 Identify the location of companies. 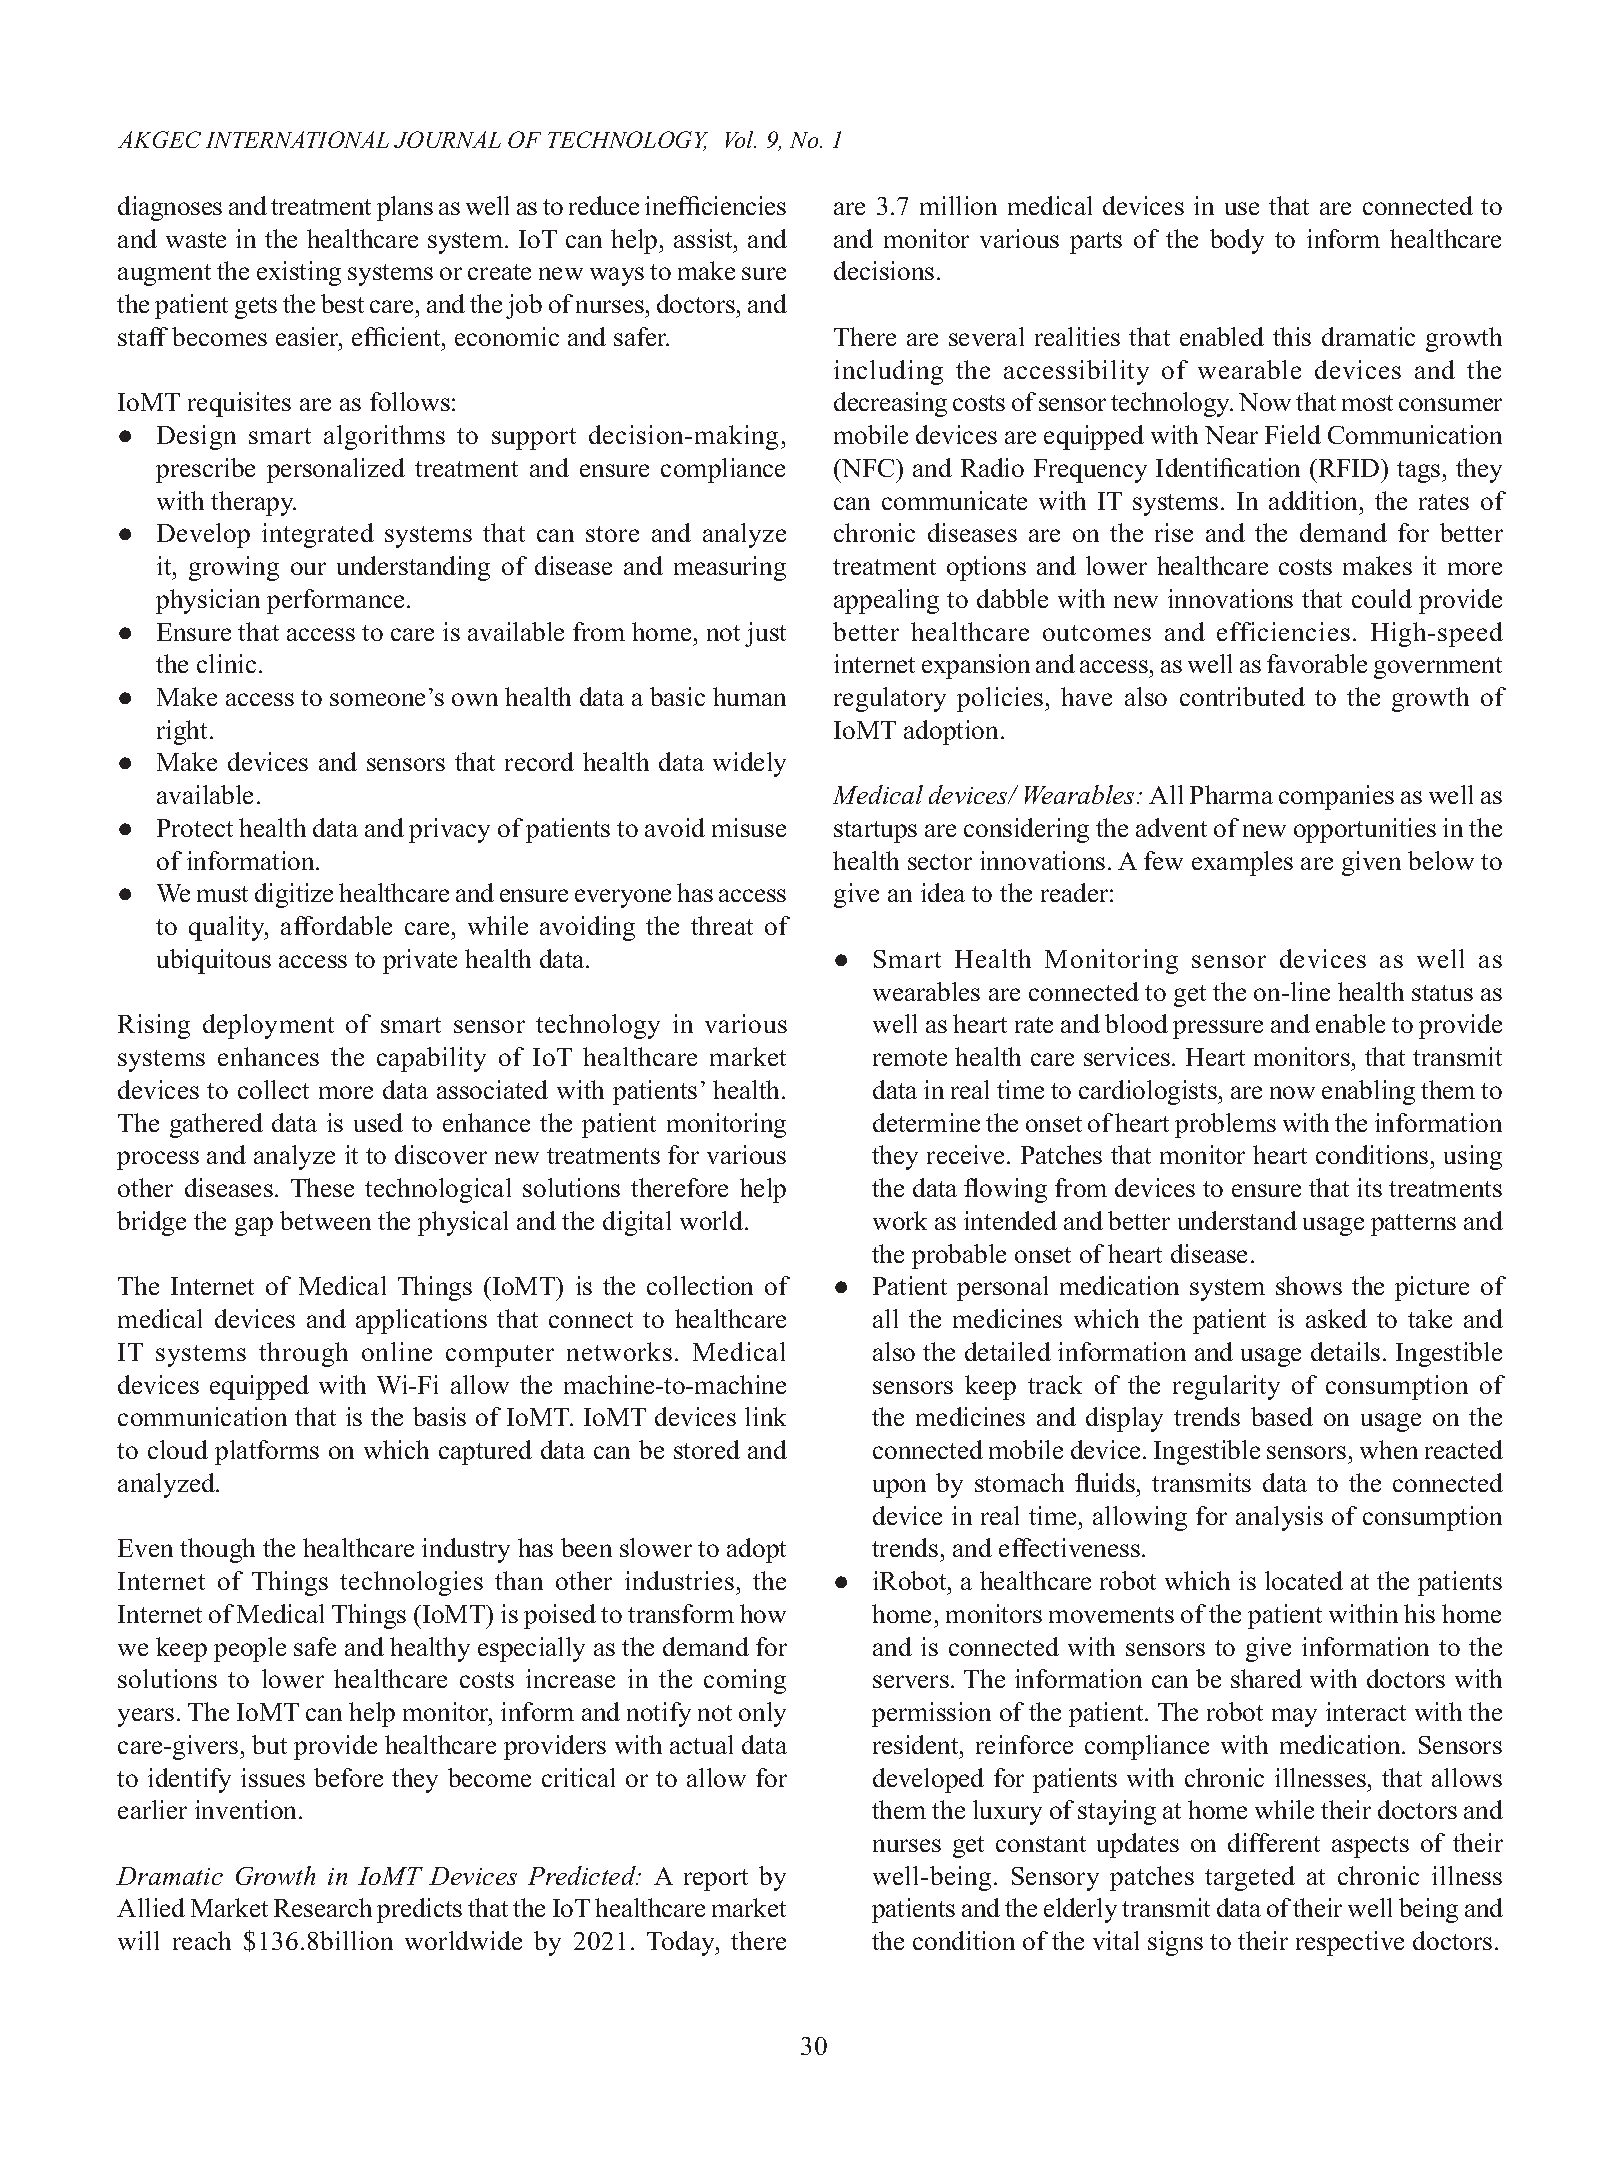
(1336, 797).
